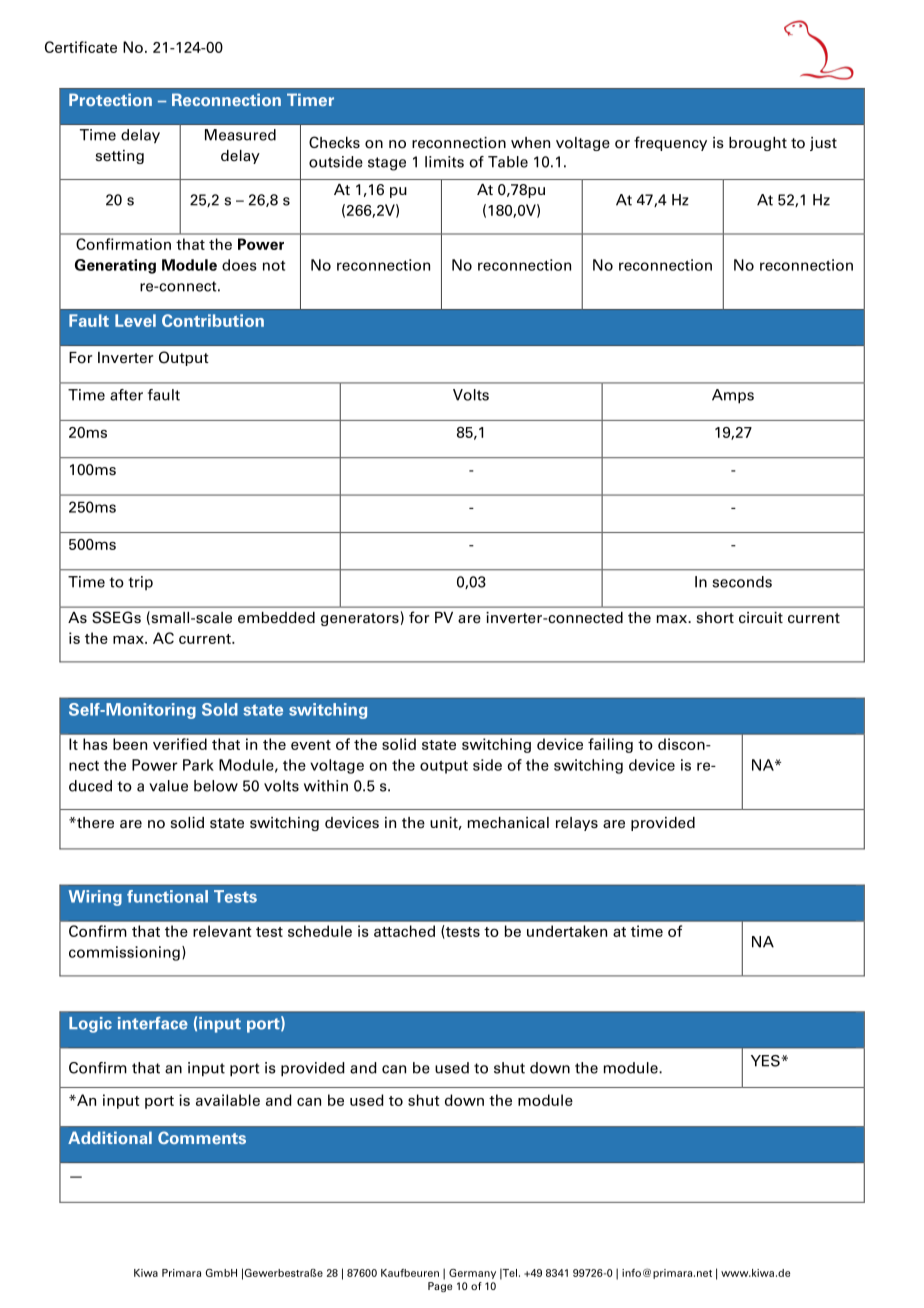 This screenshot has height=1308, width=924. I want to click on generators, so click(360, 619).
